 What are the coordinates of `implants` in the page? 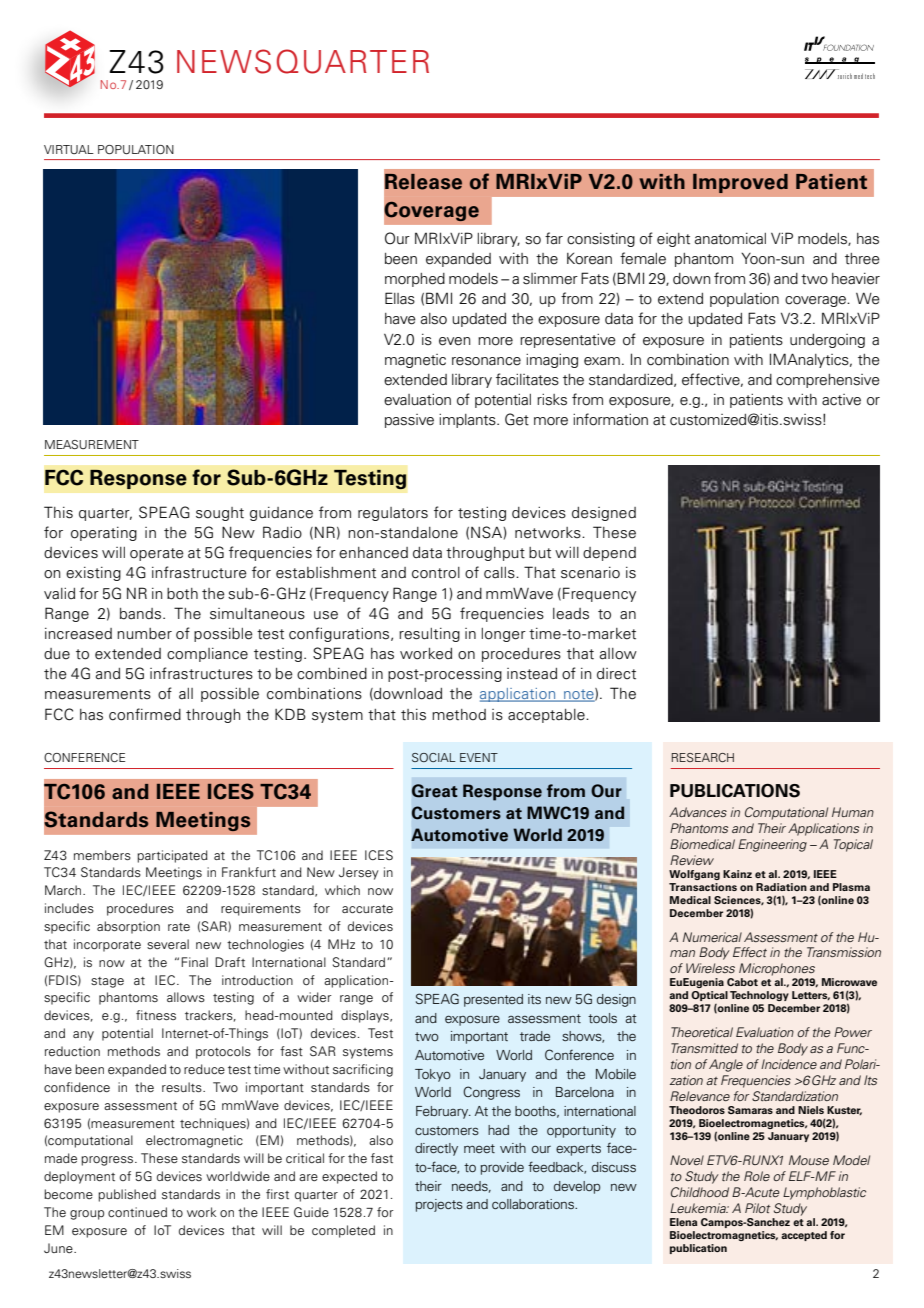 It's located at (468, 420).
